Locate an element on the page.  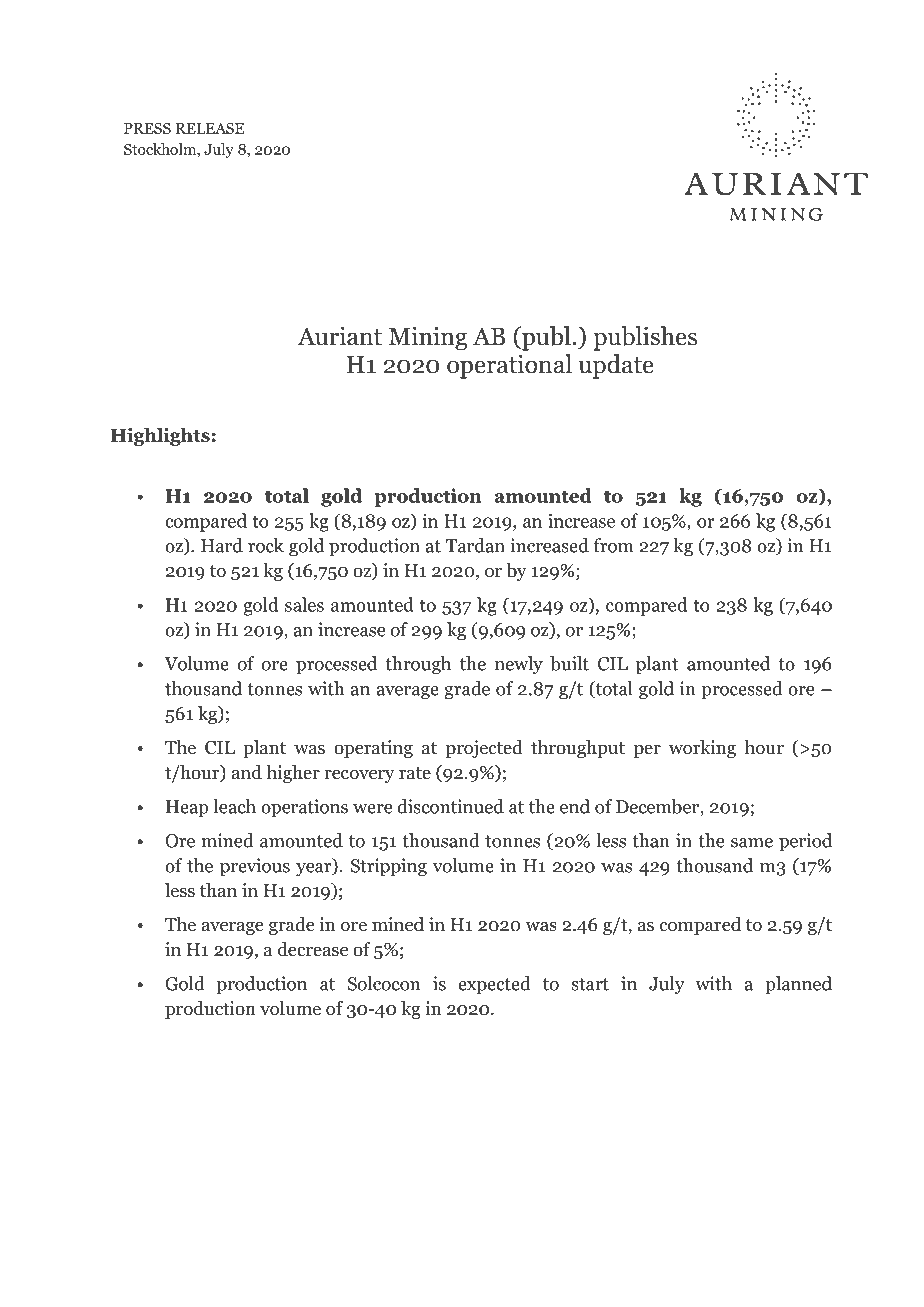
planned is located at coordinates (798, 985).
